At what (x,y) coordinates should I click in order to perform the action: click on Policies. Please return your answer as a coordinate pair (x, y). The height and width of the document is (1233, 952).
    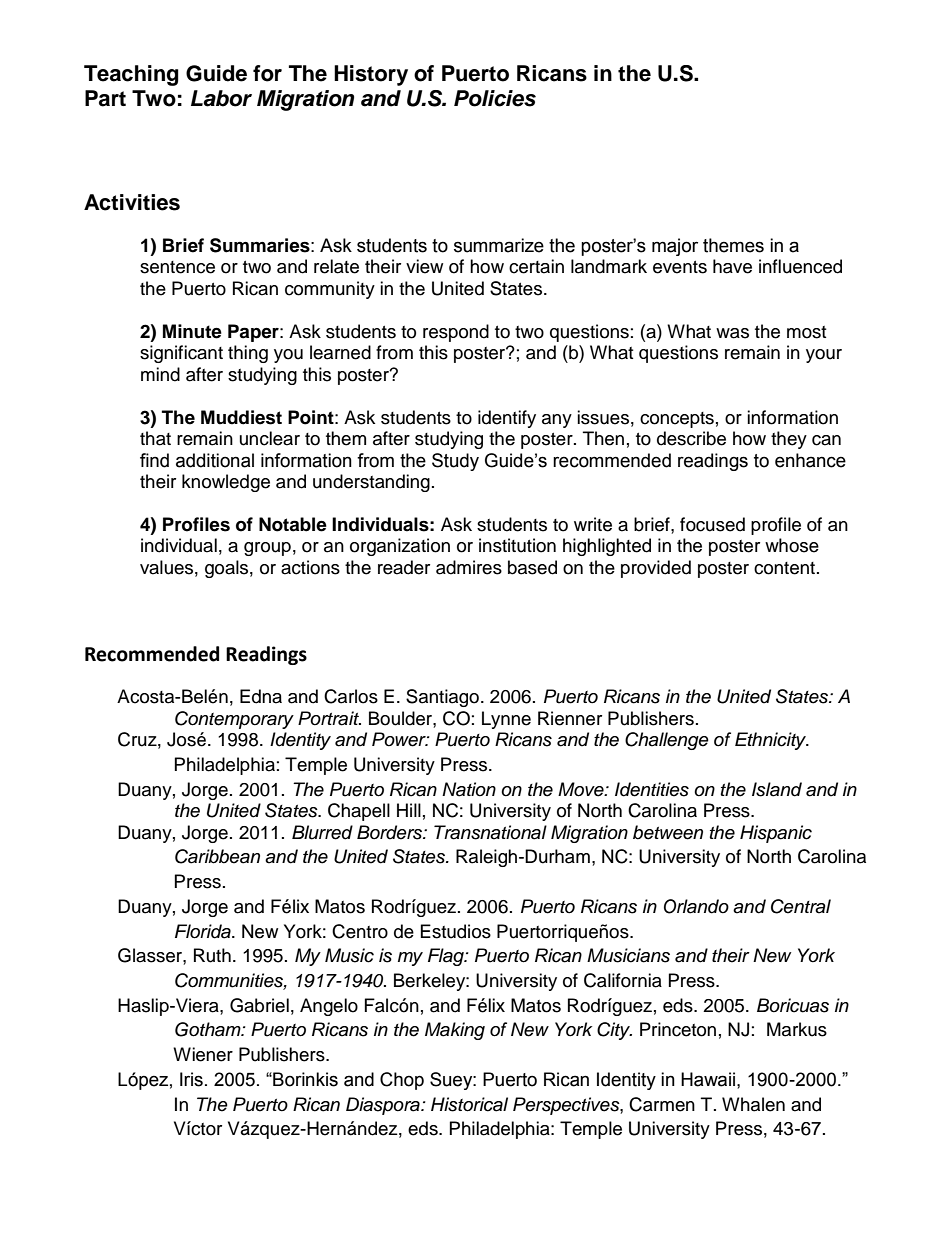
    Looking at the image, I should click on (495, 98).
